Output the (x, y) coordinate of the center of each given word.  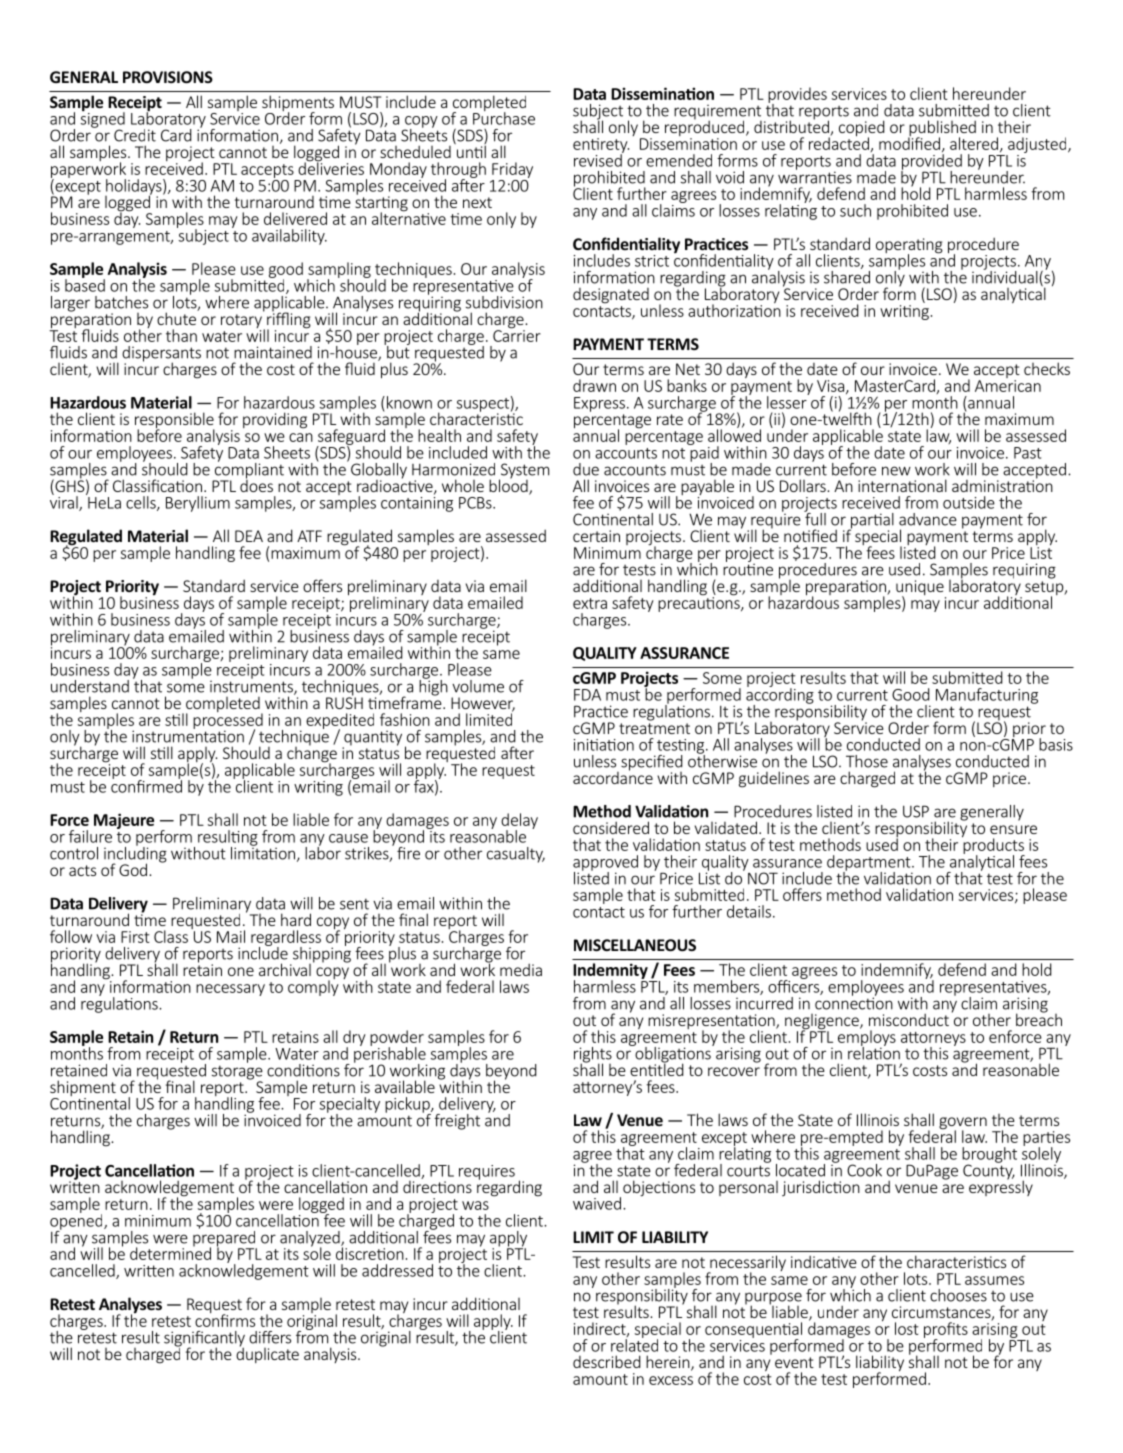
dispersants (161, 355)
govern (963, 1124)
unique (921, 589)
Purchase (504, 117)
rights (593, 1056)
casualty (516, 855)
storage (237, 1073)
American (1008, 384)
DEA (249, 536)
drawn (594, 385)
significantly (204, 1340)
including (135, 854)
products (993, 846)
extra (590, 603)
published (942, 129)
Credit (135, 135)
